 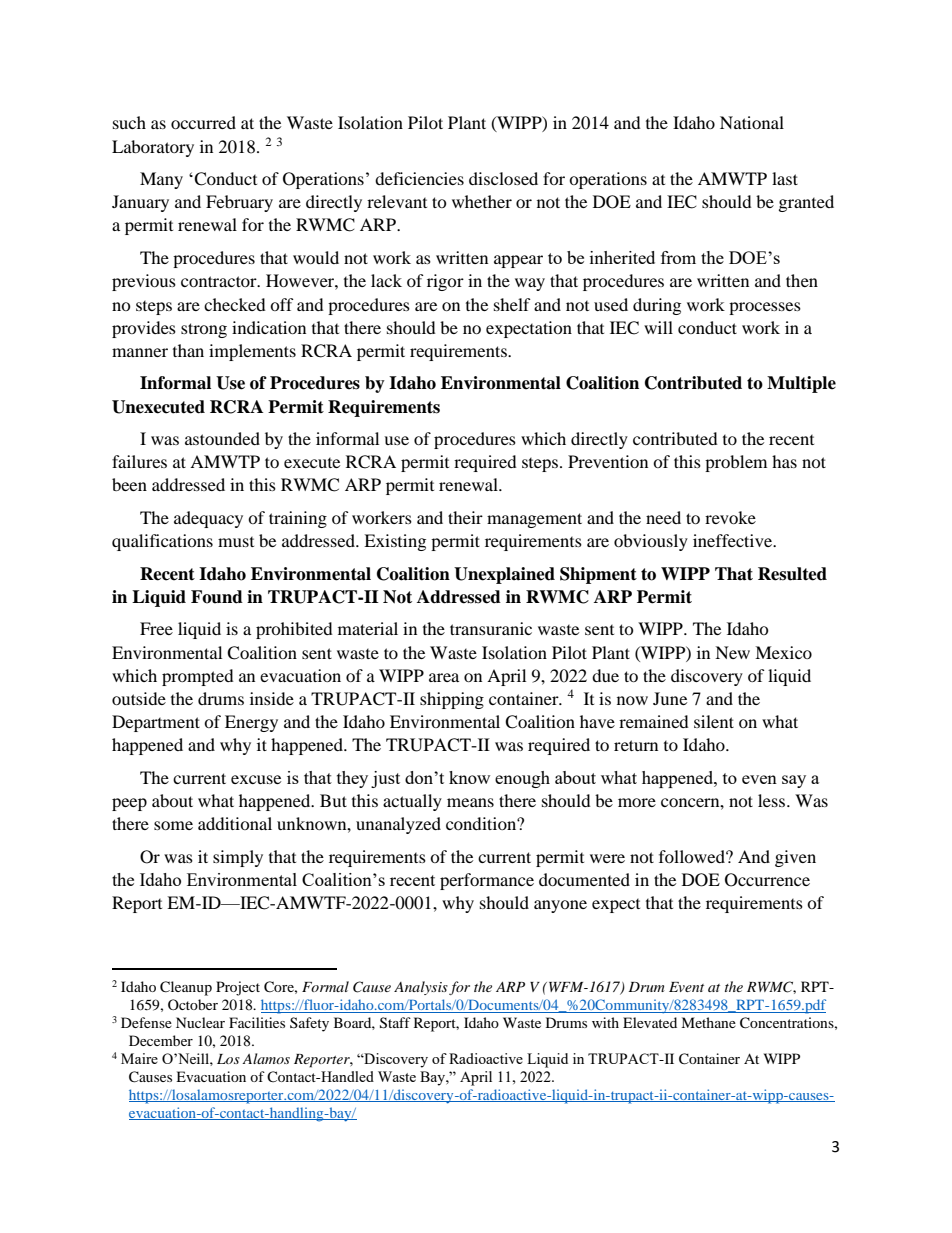 What do you see at coordinates (235, 823) in the screenshot?
I see `additional` at bounding box center [235, 823].
